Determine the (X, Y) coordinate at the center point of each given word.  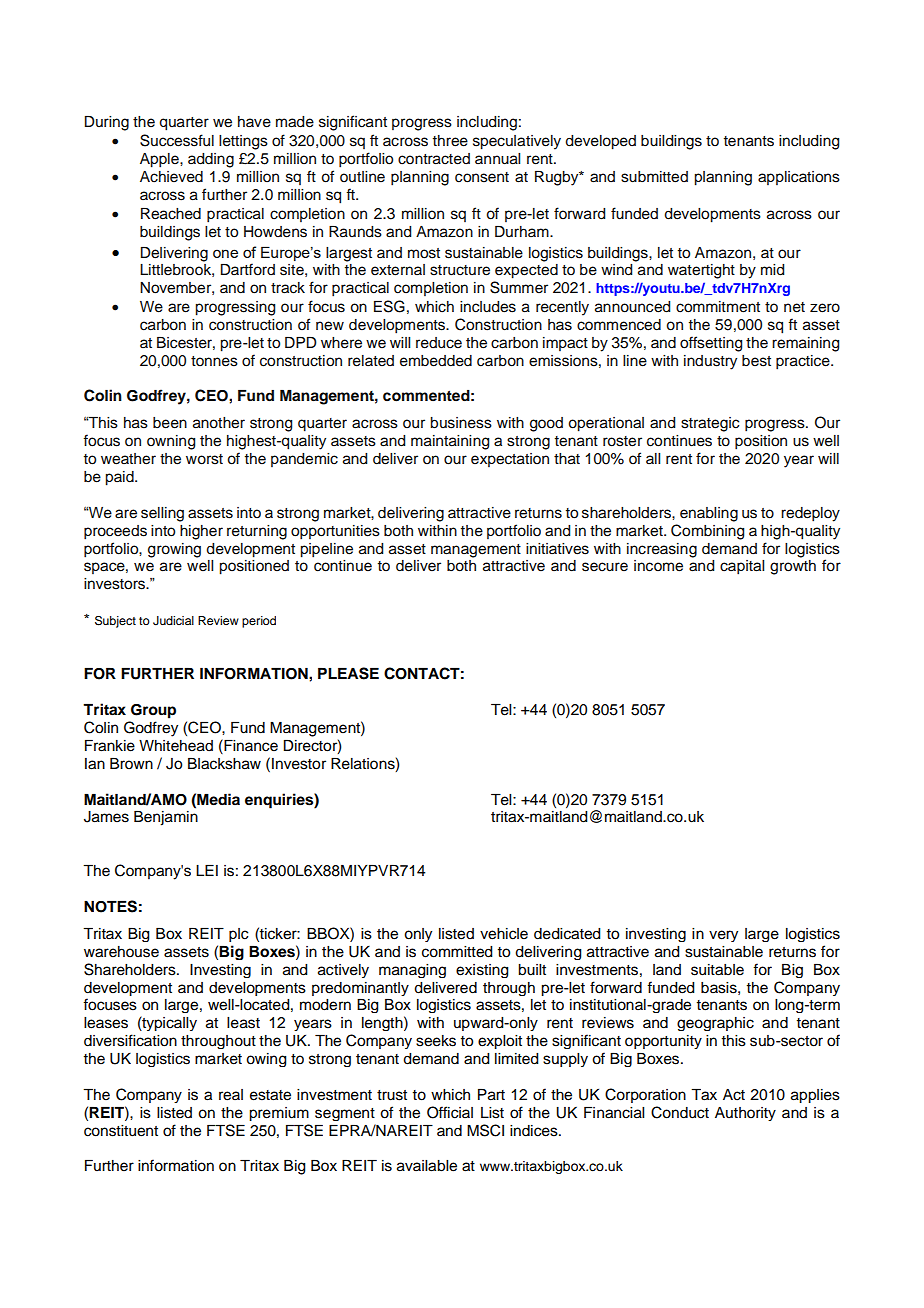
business (461, 423)
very (723, 936)
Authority (745, 1114)
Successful (177, 140)
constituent (121, 1131)
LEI (207, 870)
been (170, 423)
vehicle (504, 934)
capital (742, 567)
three (450, 141)
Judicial (173, 621)
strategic (710, 424)
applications (799, 178)
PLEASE (348, 673)
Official (450, 1112)
